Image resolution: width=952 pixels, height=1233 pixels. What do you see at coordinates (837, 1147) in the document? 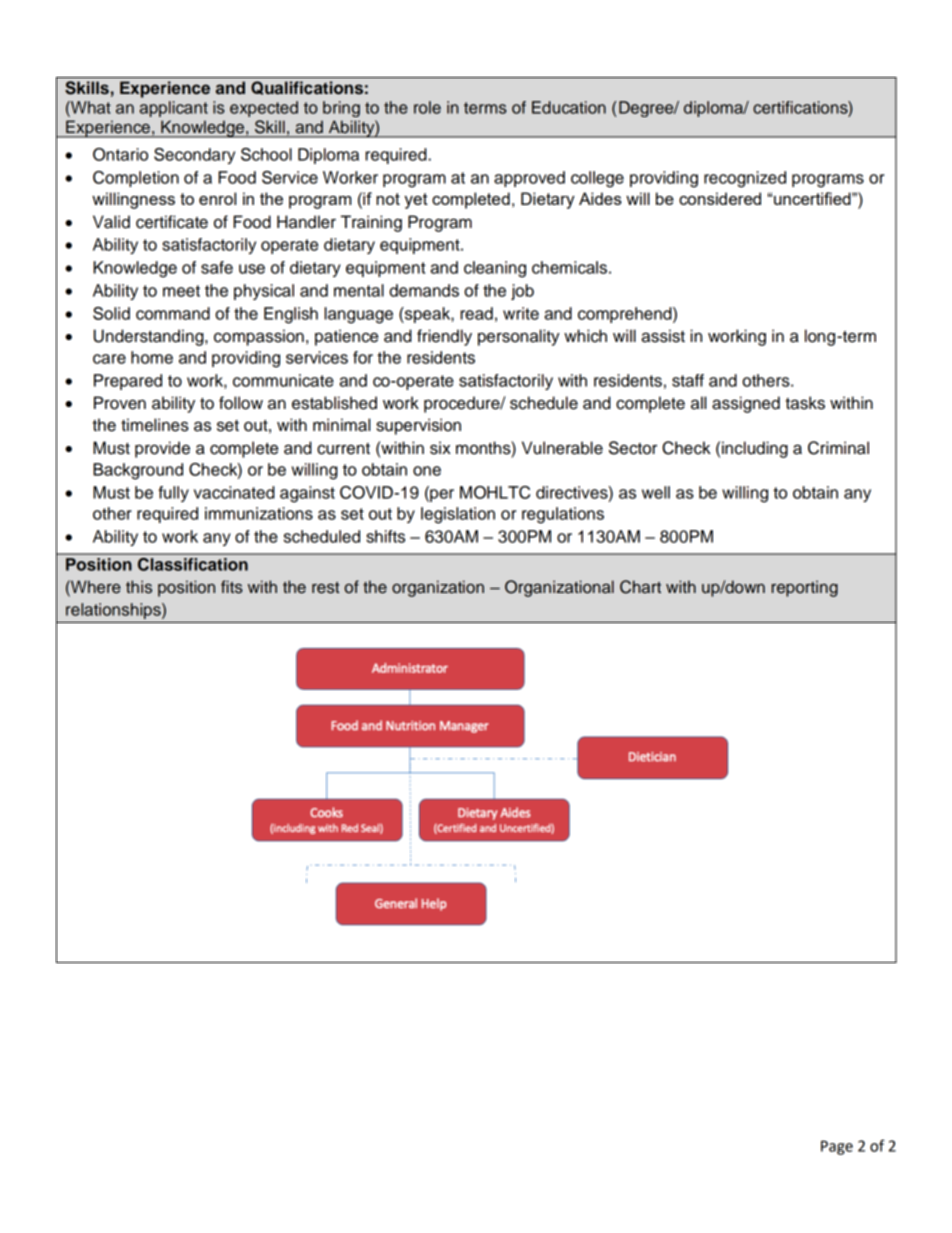
I see `Page` at bounding box center [837, 1147].
